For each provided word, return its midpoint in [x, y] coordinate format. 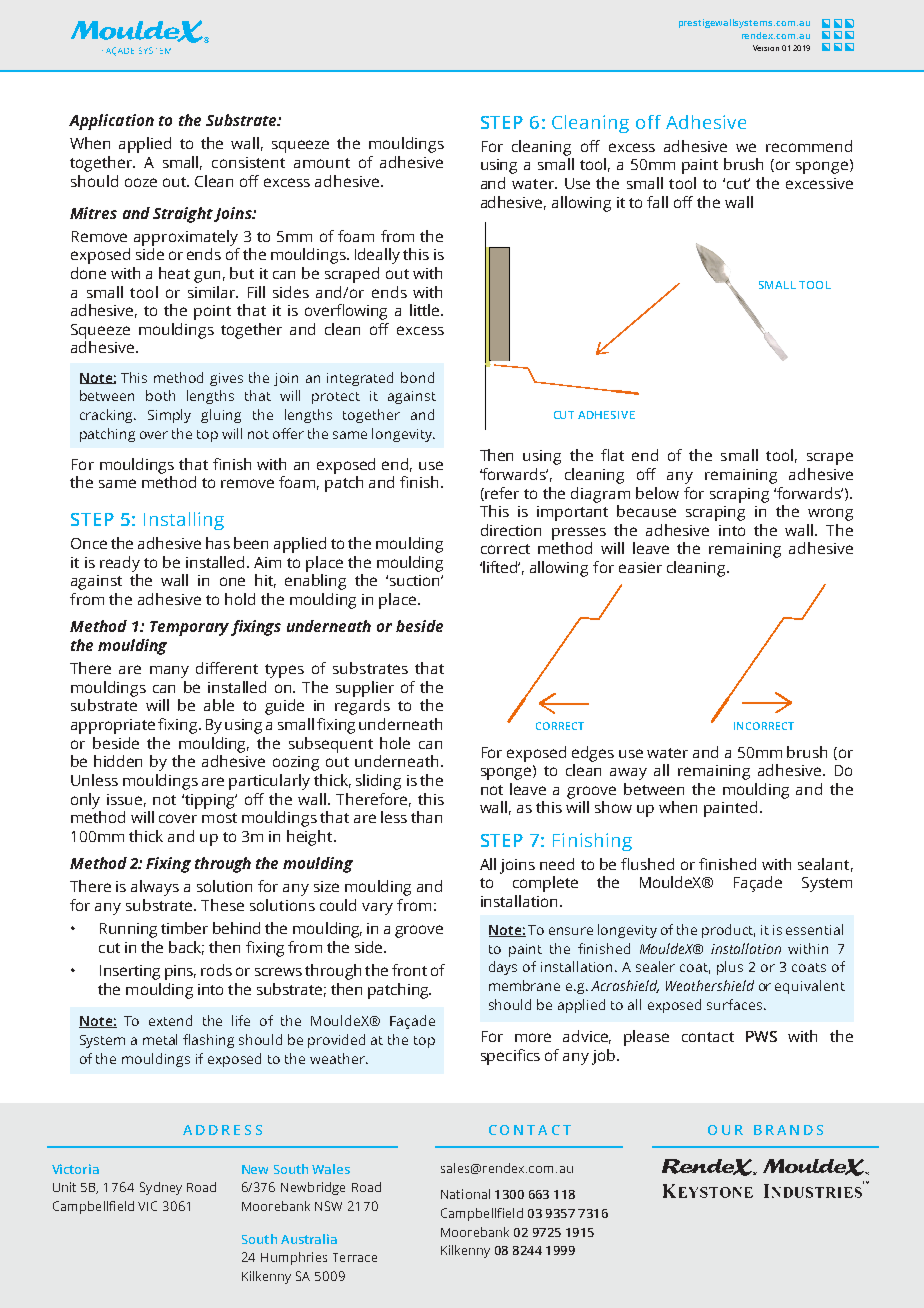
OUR [725, 1130]
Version [766, 48]
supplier [365, 689]
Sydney [161, 1188]
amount [322, 163]
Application [111, 122]
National [465, 1194]
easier [640, 567]
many [169, 672]
